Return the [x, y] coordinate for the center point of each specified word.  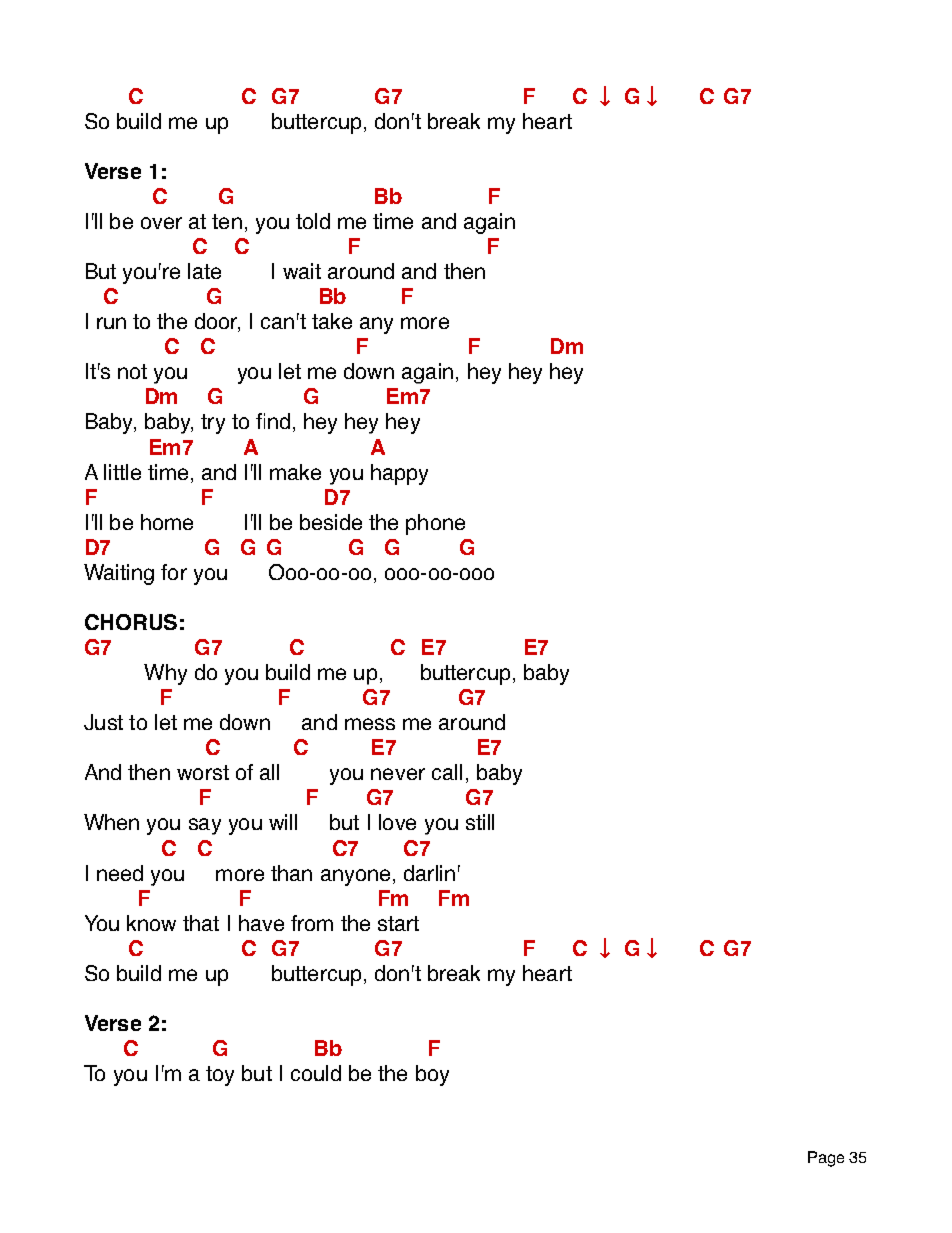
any [376, 325]
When [111, 822]
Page [826, 1159]
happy [399, 474]
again [427, 373]
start [398, 923]
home [167, 522]
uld [327, 1073]
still [480, 822]
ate [207, 271]
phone [435, 524]
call [447, 772]
